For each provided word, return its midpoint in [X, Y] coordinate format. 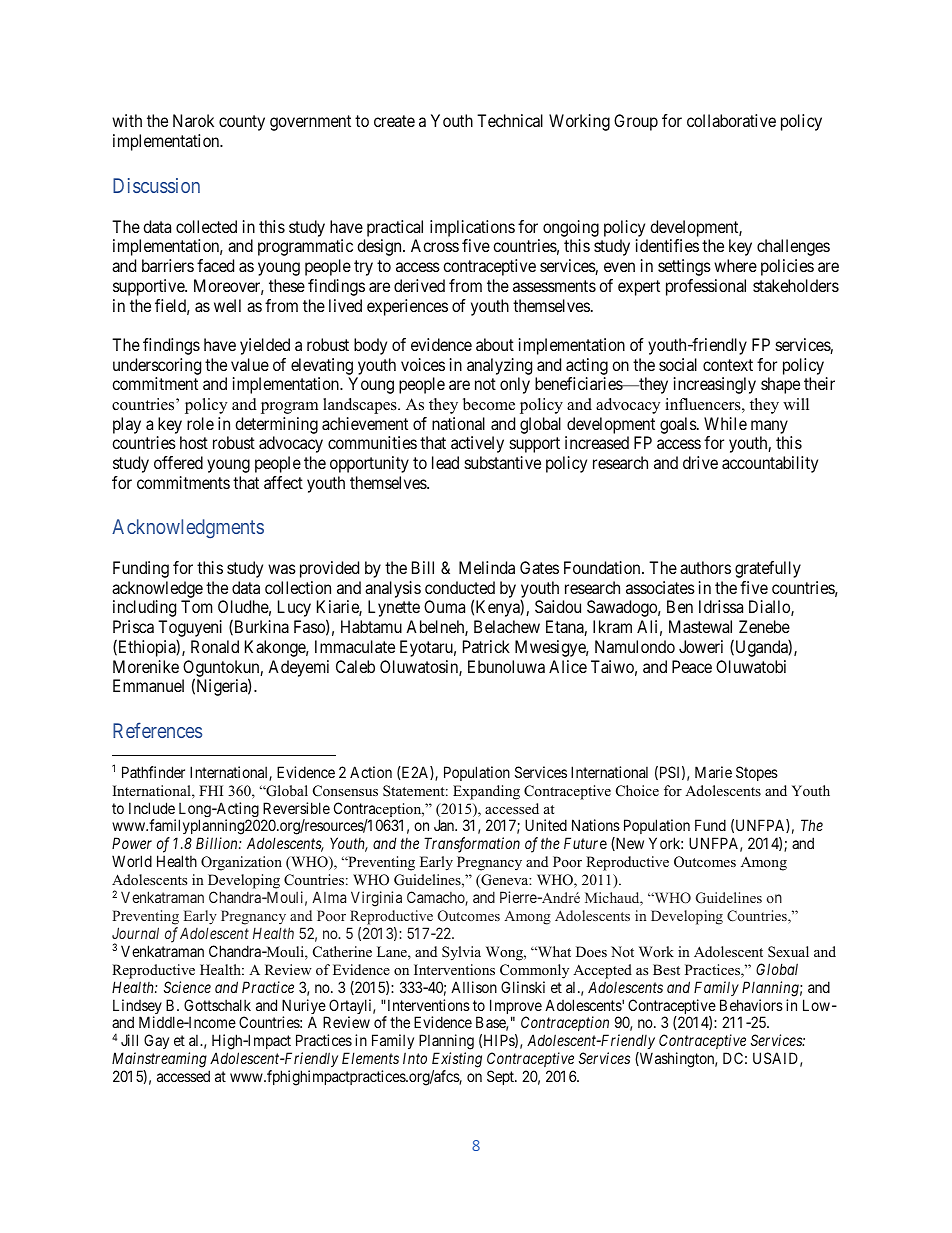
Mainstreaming [159, 1060]
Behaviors [751, 1005]
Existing [457, 1060]
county [242, 123]
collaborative [731, 120]
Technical [510, 120]
